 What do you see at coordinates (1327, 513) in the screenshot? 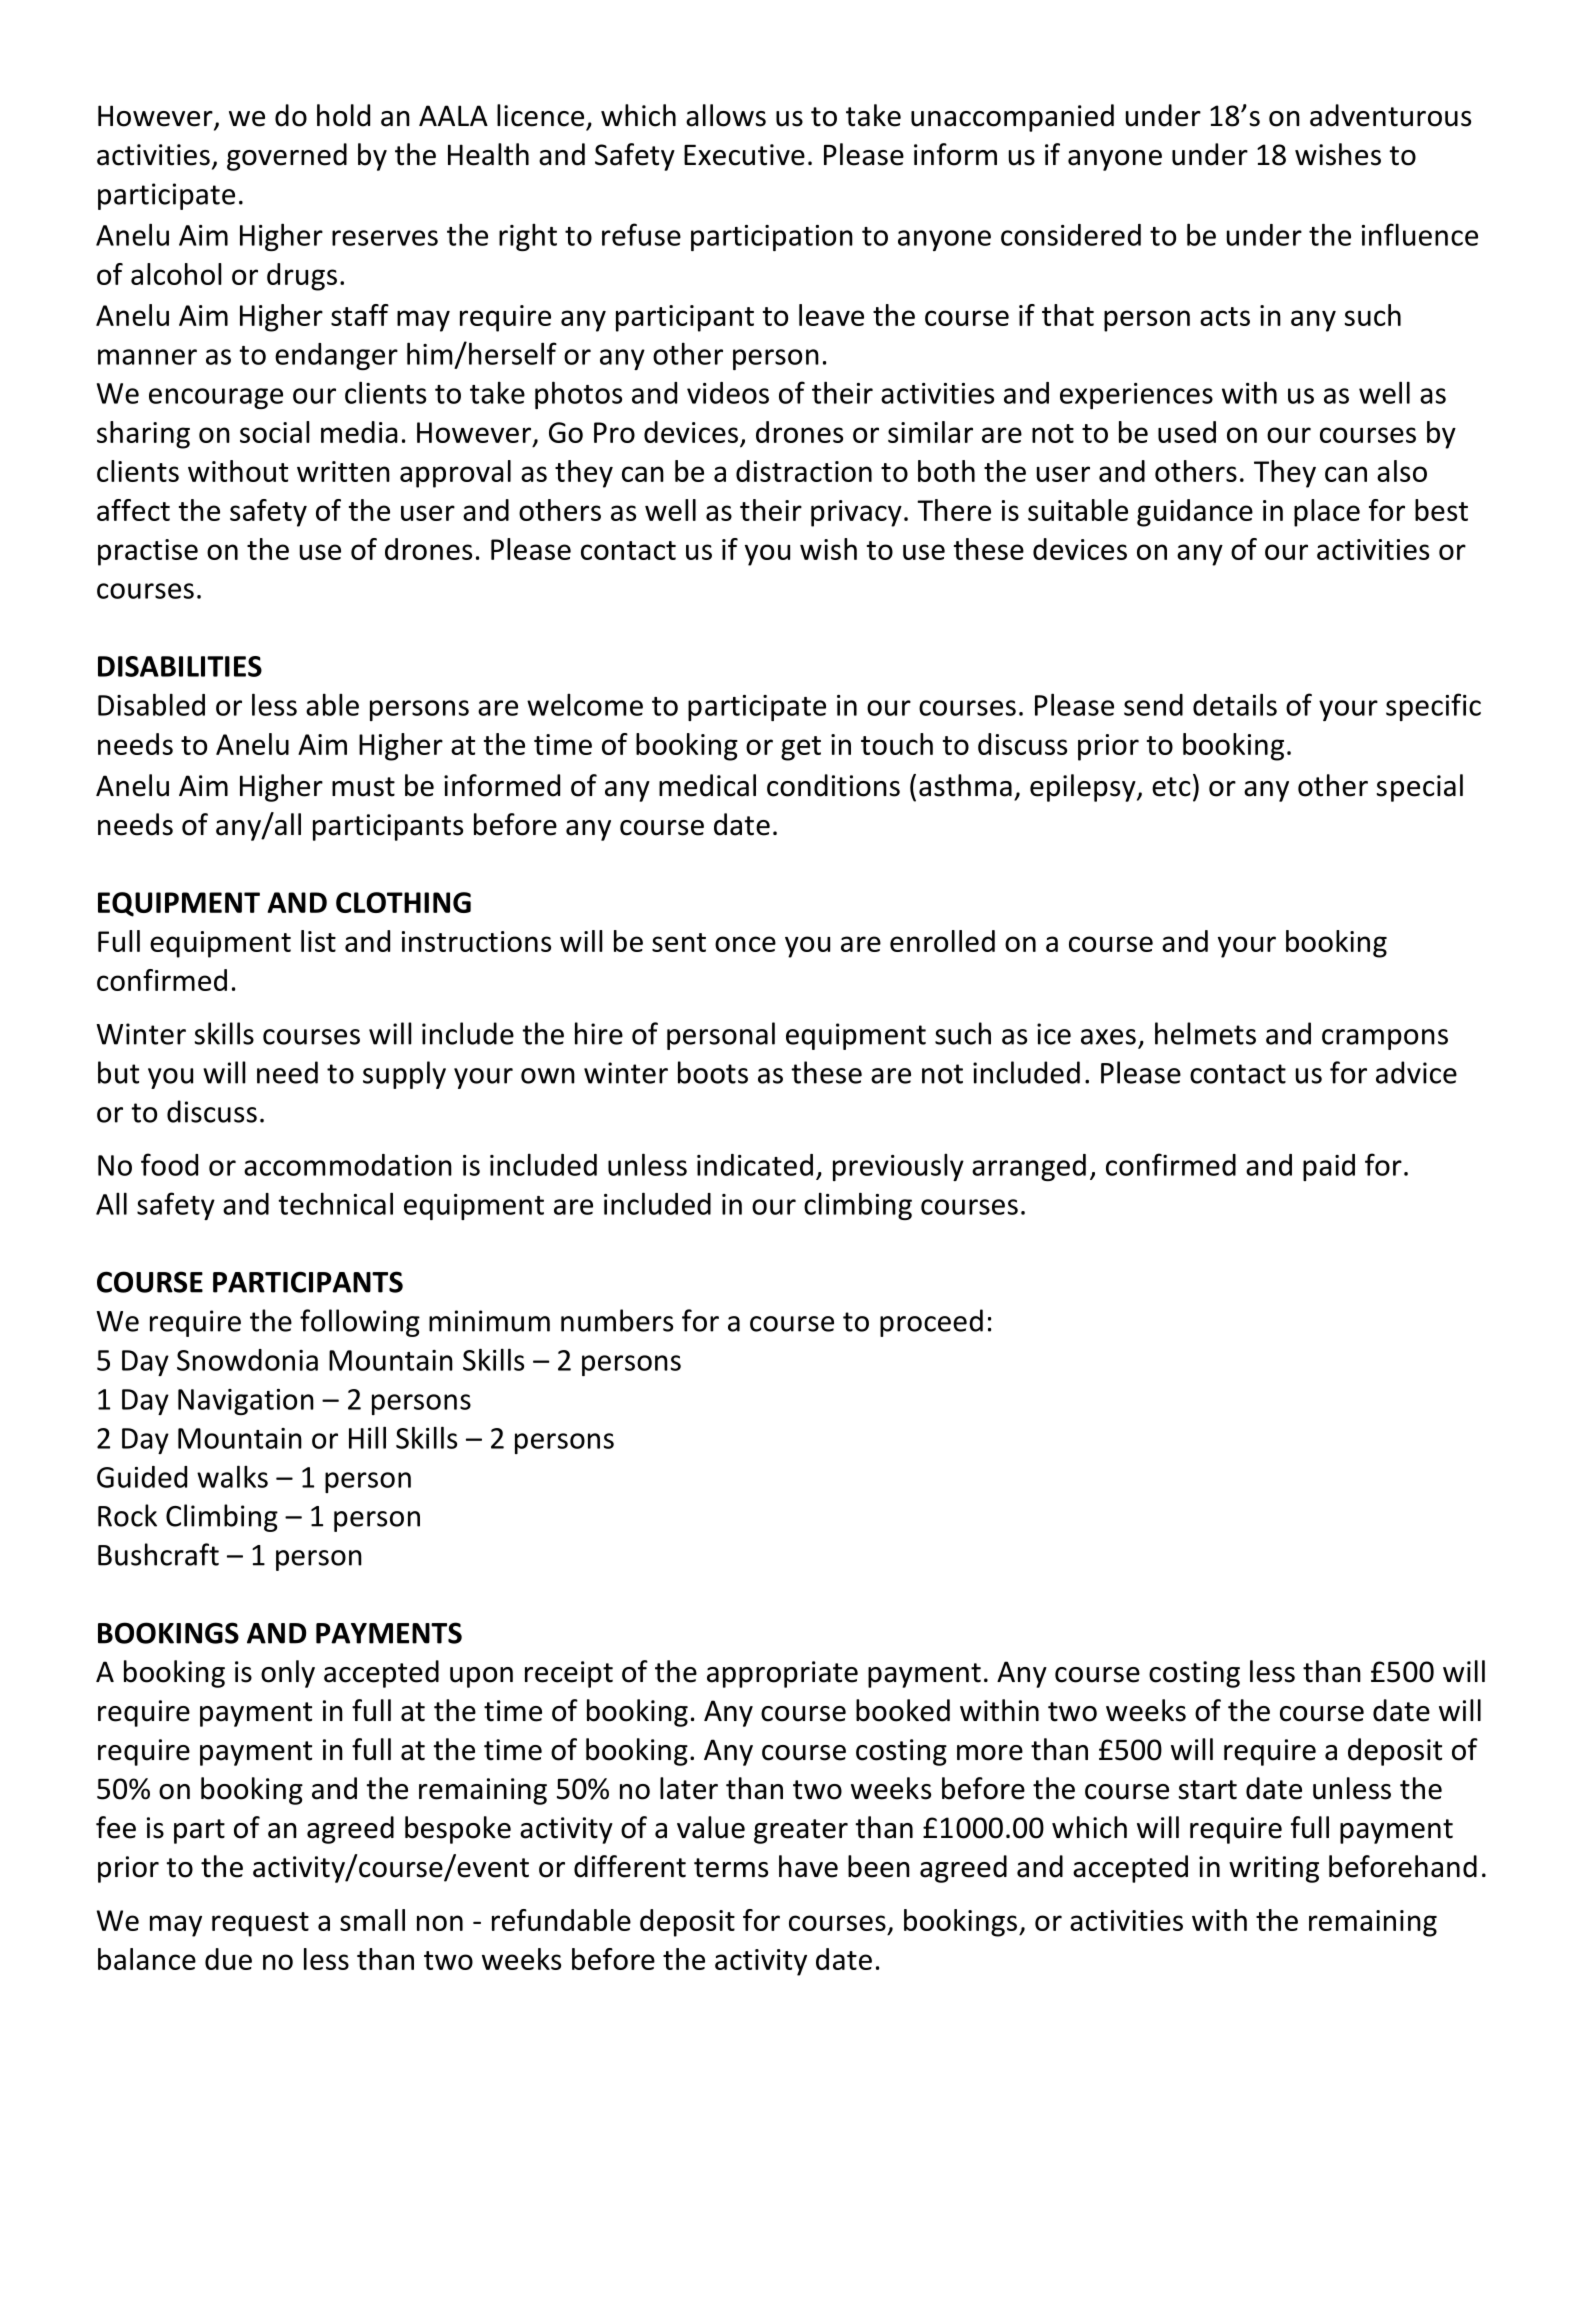
I see `place` at bounding box center [1327, 513].
